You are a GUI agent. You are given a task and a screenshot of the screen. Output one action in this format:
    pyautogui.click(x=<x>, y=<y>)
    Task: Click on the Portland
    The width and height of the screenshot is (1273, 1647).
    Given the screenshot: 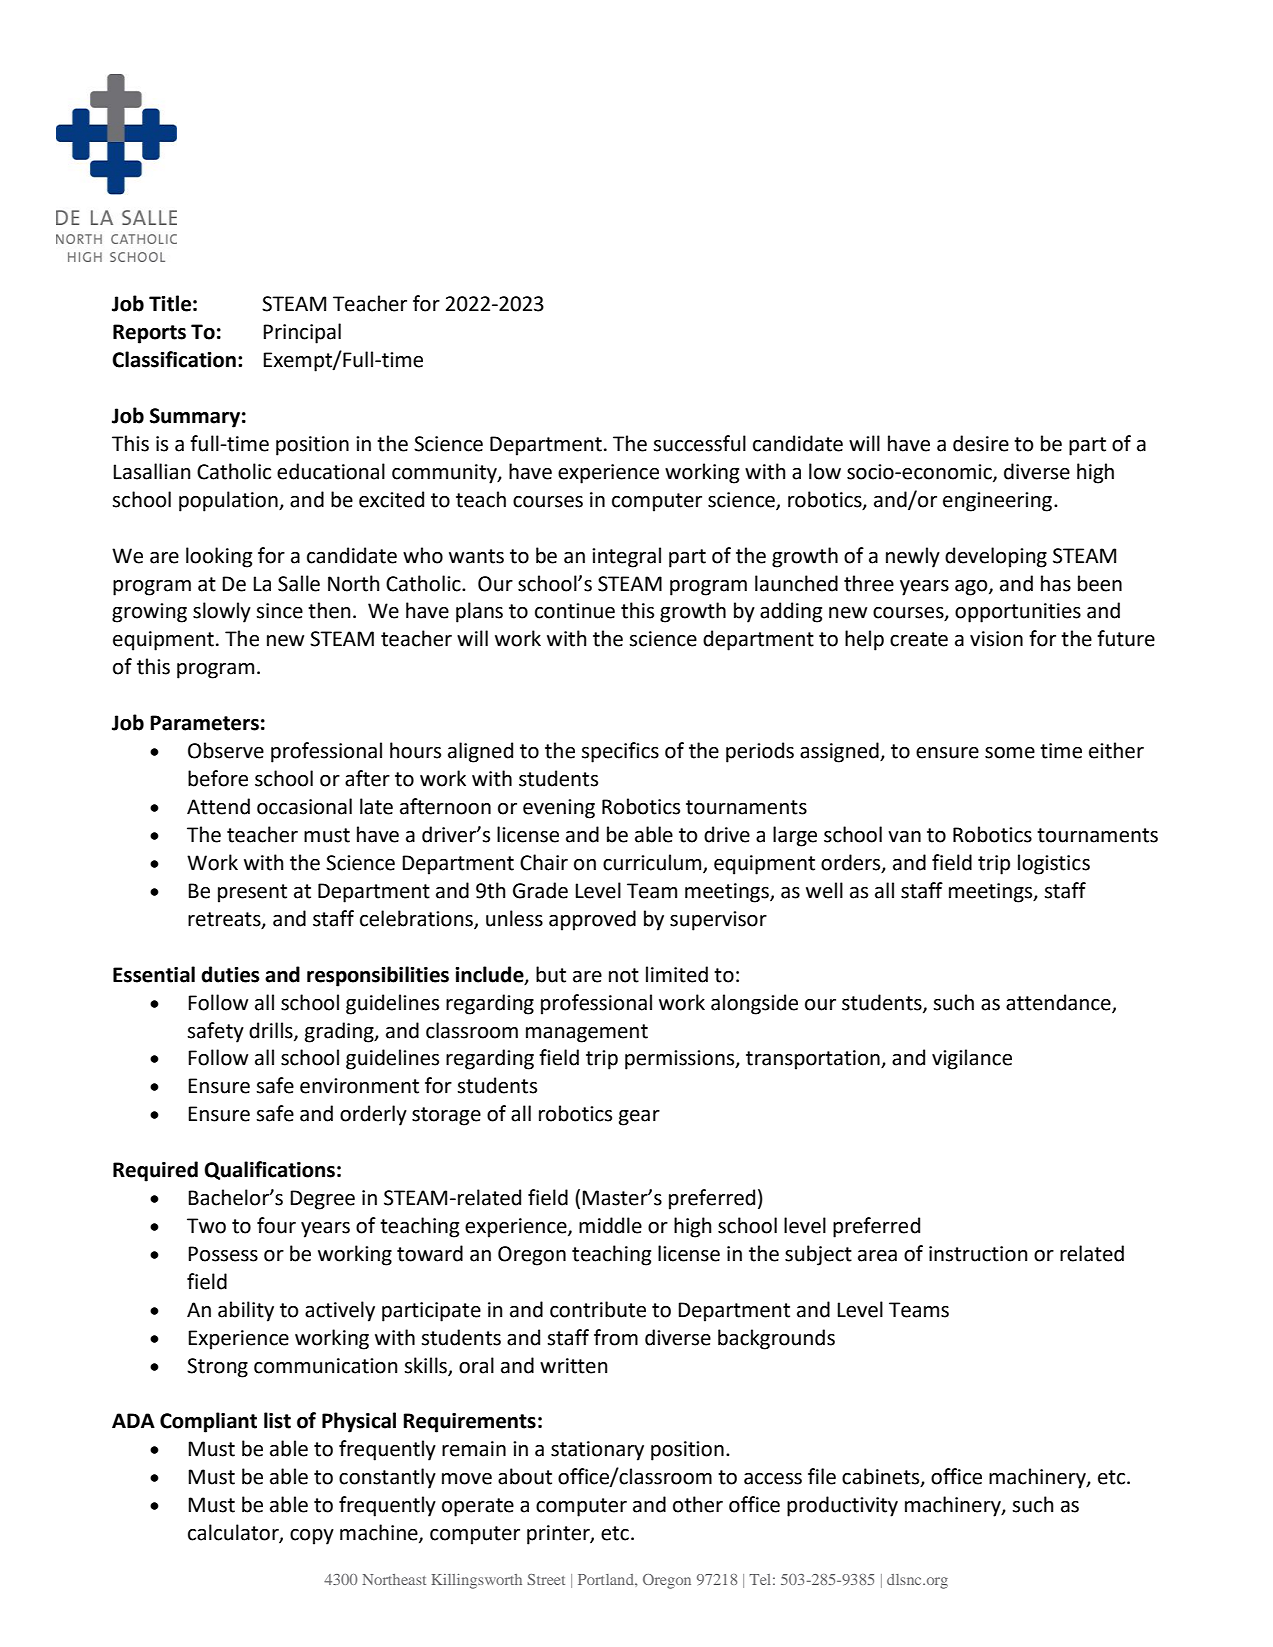 What is the action you would take?
    pyautogui.click(x=607, y=1579)
